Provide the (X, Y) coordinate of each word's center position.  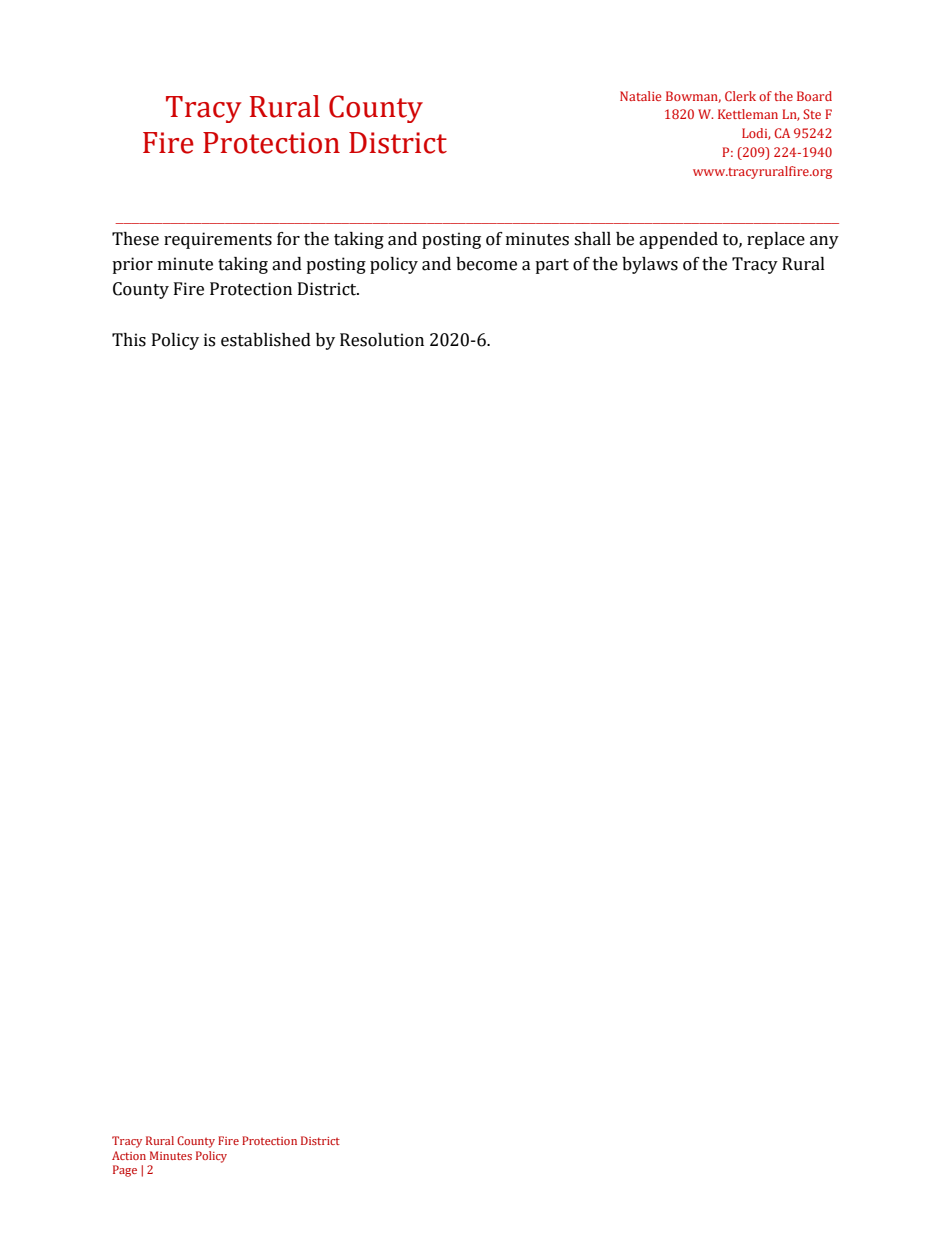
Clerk (740, 96)
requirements (218, 240)
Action (129, 1155)
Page (125, 1171)
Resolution (382, 340)
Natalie (640, 96)
